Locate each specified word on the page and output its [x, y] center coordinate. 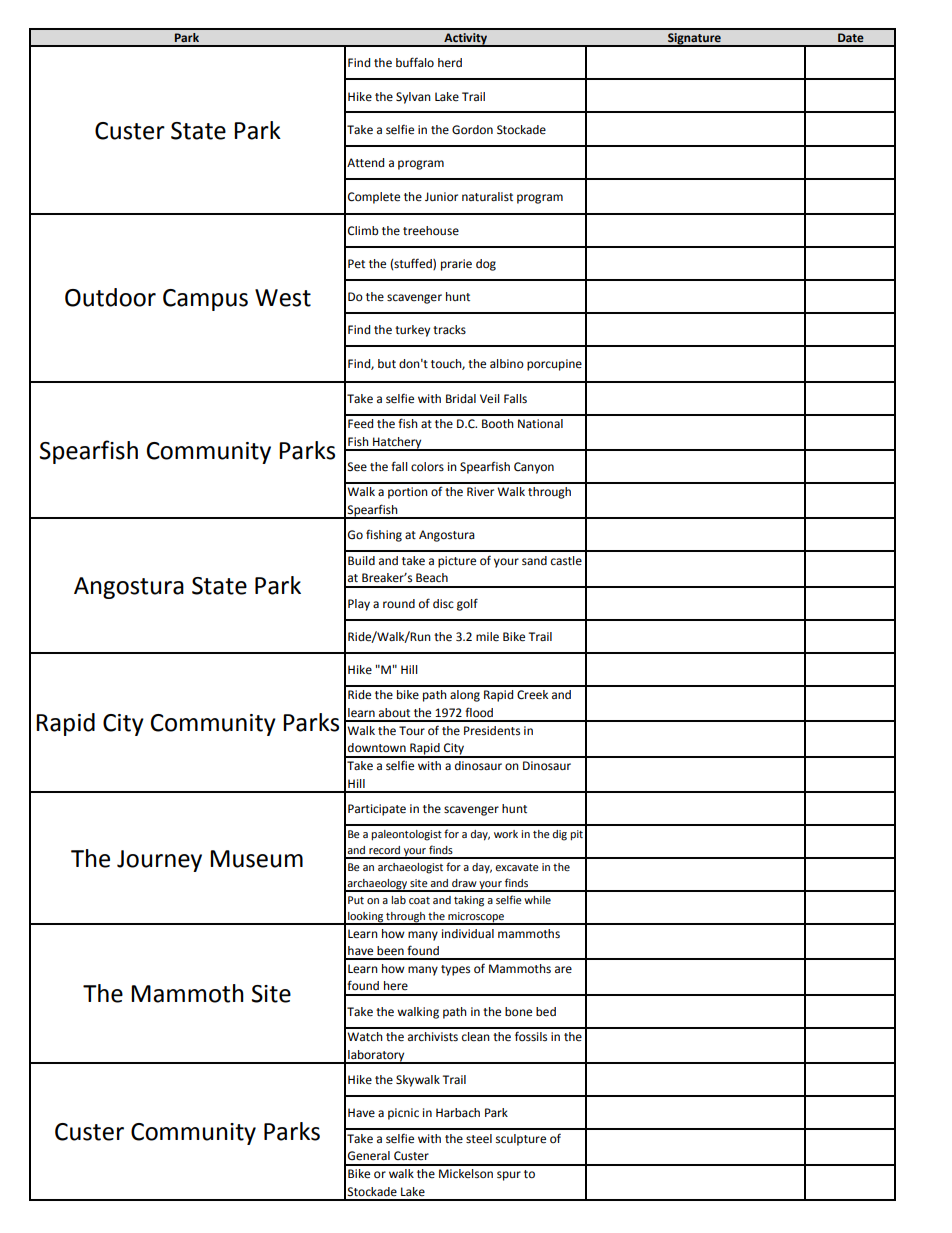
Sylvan [413, 98]
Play [359, 605]
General [369, 1156]
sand [534, 560]
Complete [374, 198]
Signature [694, 40]
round [399, 604]
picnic [403, 1114]
